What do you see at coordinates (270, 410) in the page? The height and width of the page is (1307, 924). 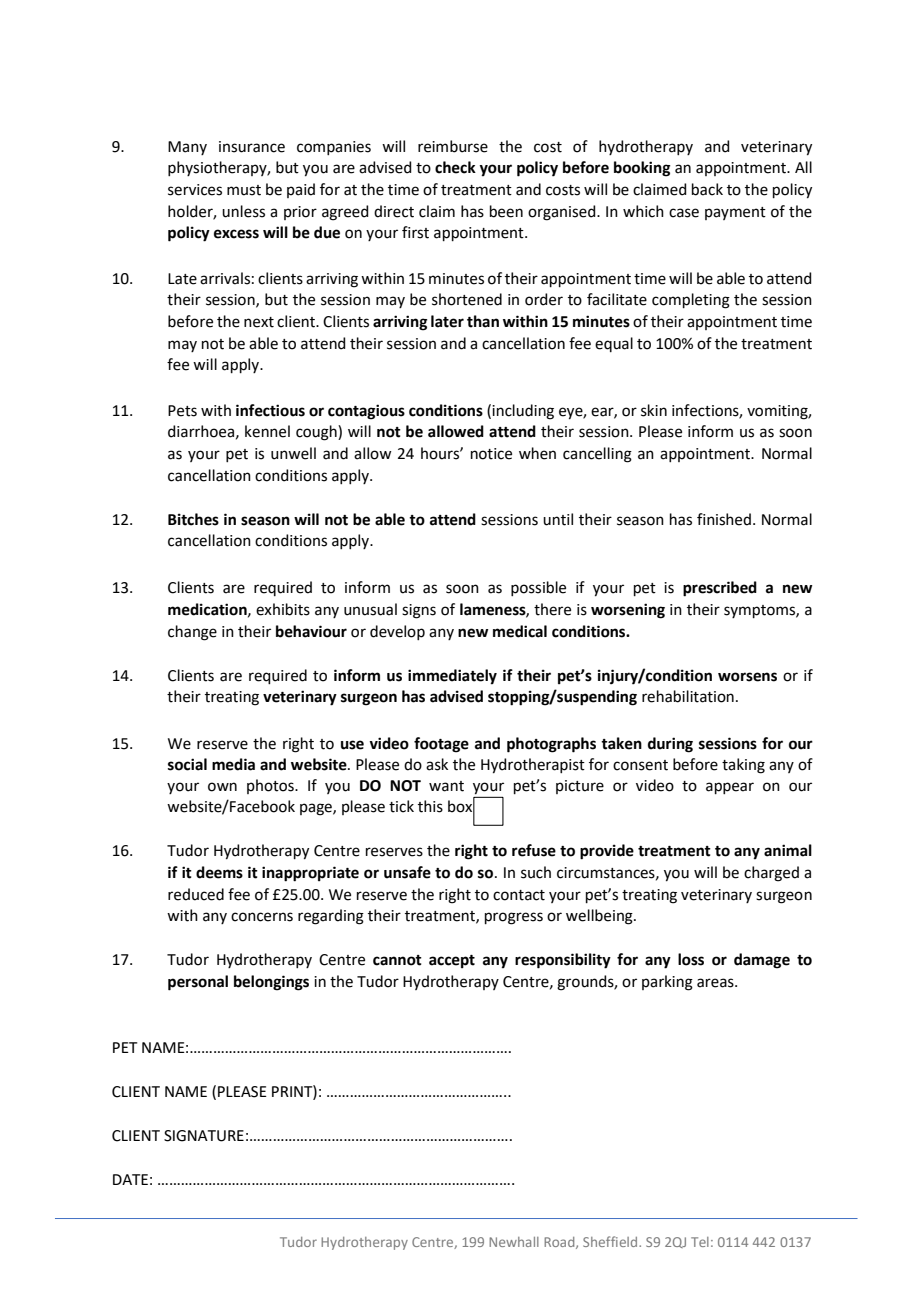 I see `infectious` at bounding box center [270, 410].
